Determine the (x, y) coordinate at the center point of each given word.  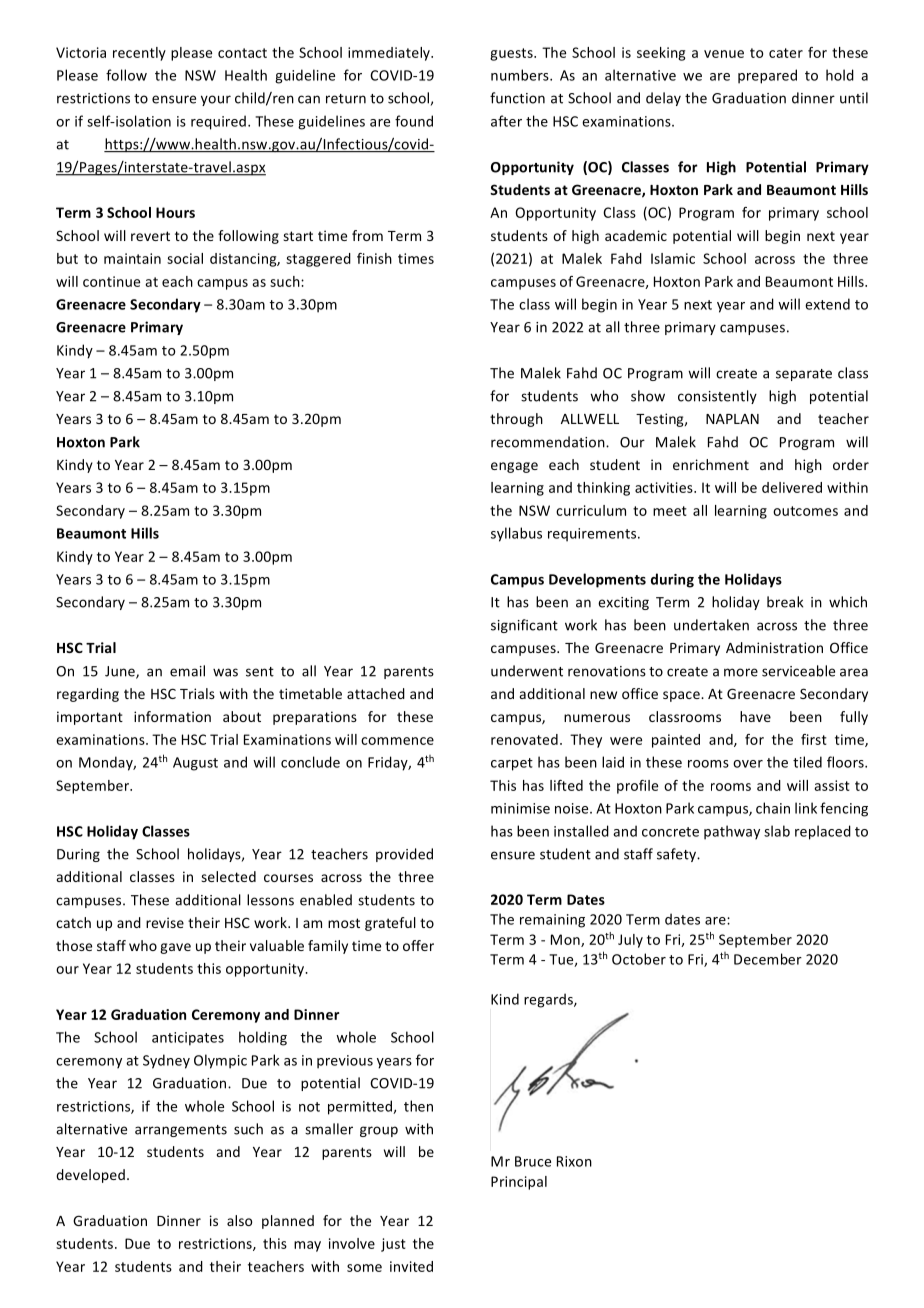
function (517, 98)
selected (228, 876)
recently (139, 54)
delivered (792, 487)
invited (411, 1266)
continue (111, 281)
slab (777, 831)
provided (404, 855)
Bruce (533, 1161)
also (239, 1220)
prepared (767, 76)
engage (514, 467)
